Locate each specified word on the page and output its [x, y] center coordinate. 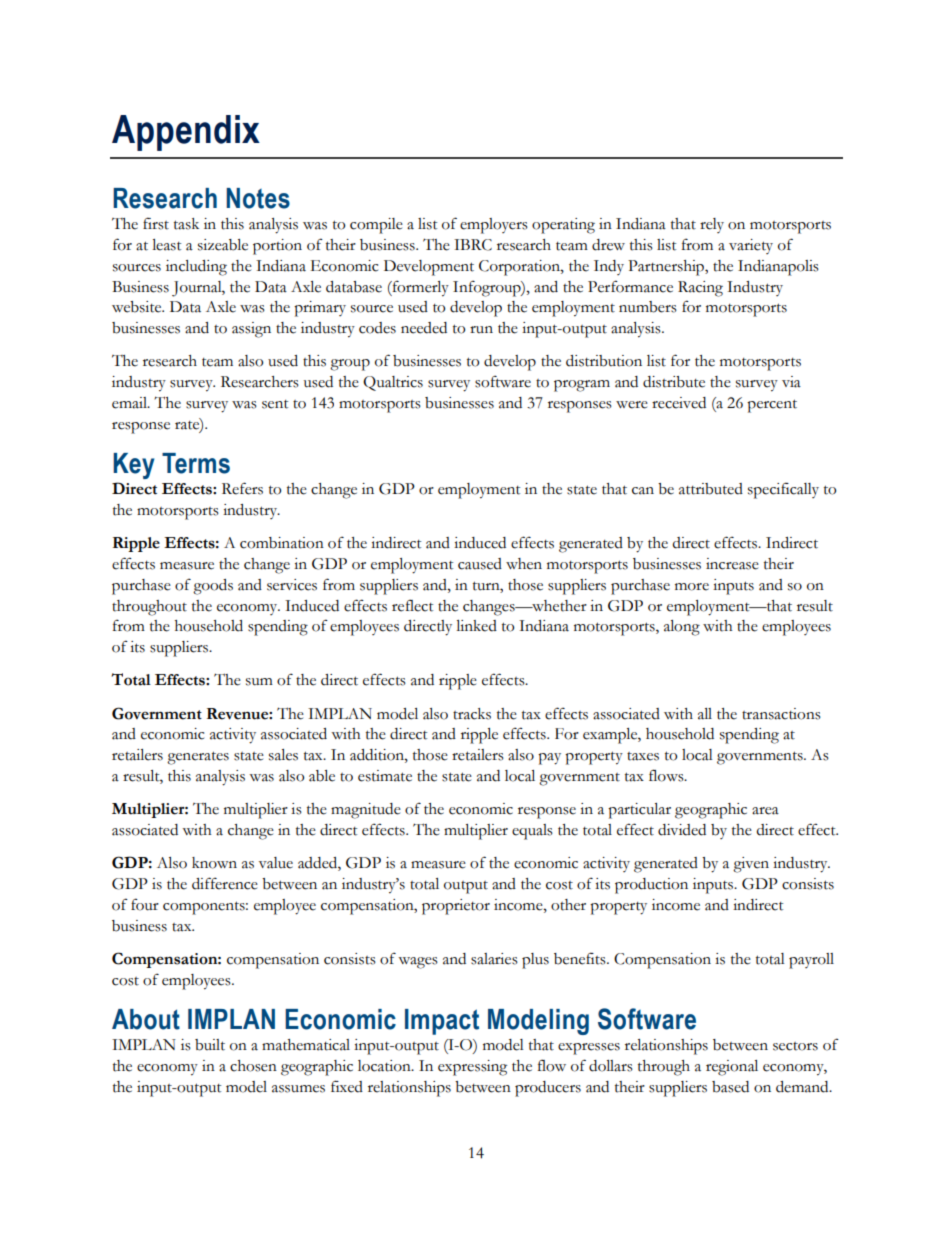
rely [712, 225]
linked [476, 626]
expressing [472, 1068]
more [692, 587]
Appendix [186, 133]
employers [494, 226]
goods [213, 587]
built [210, 1045]
